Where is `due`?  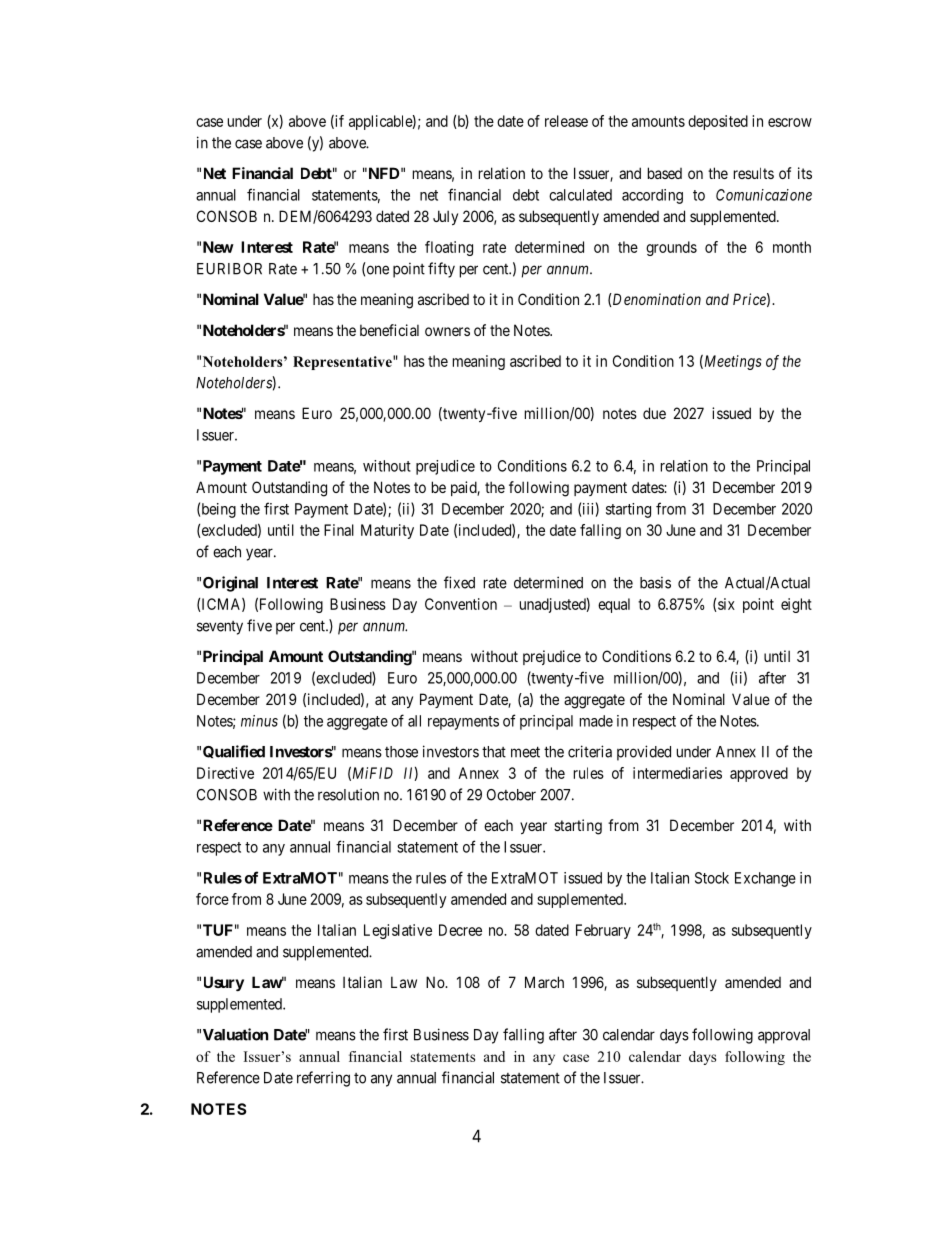 due is located at coordinates (654, 413).
